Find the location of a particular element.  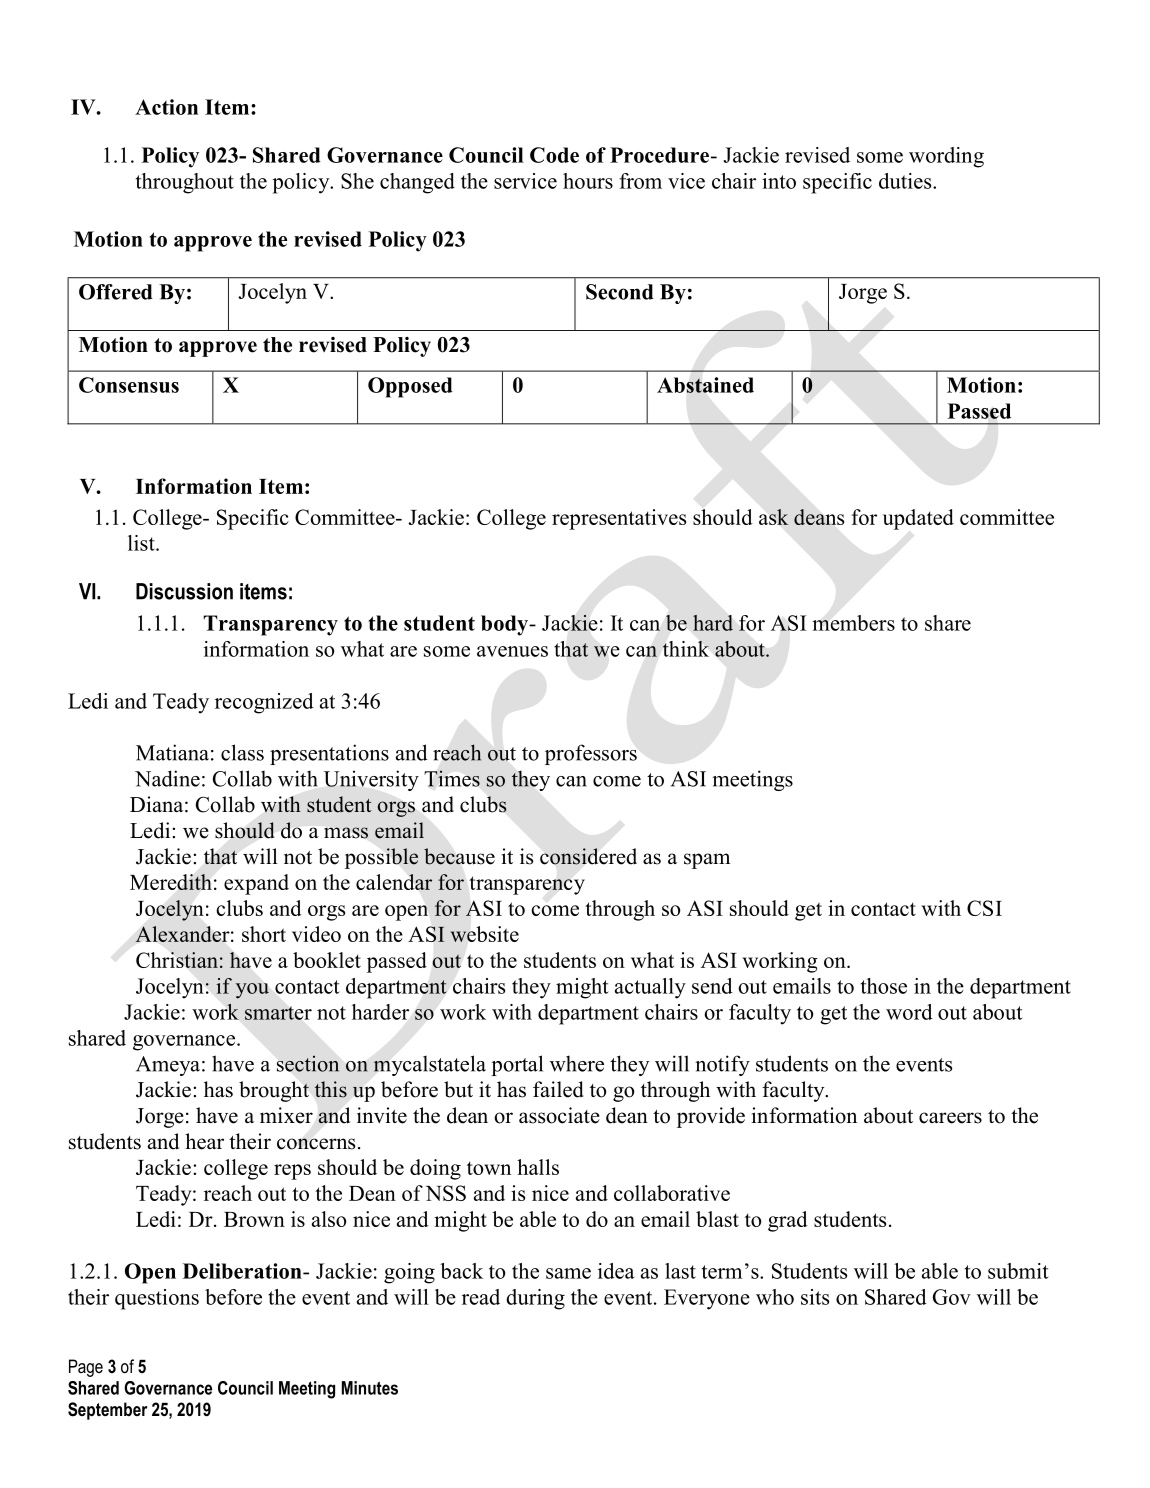

Christian is located at coordinates (177, 960).
